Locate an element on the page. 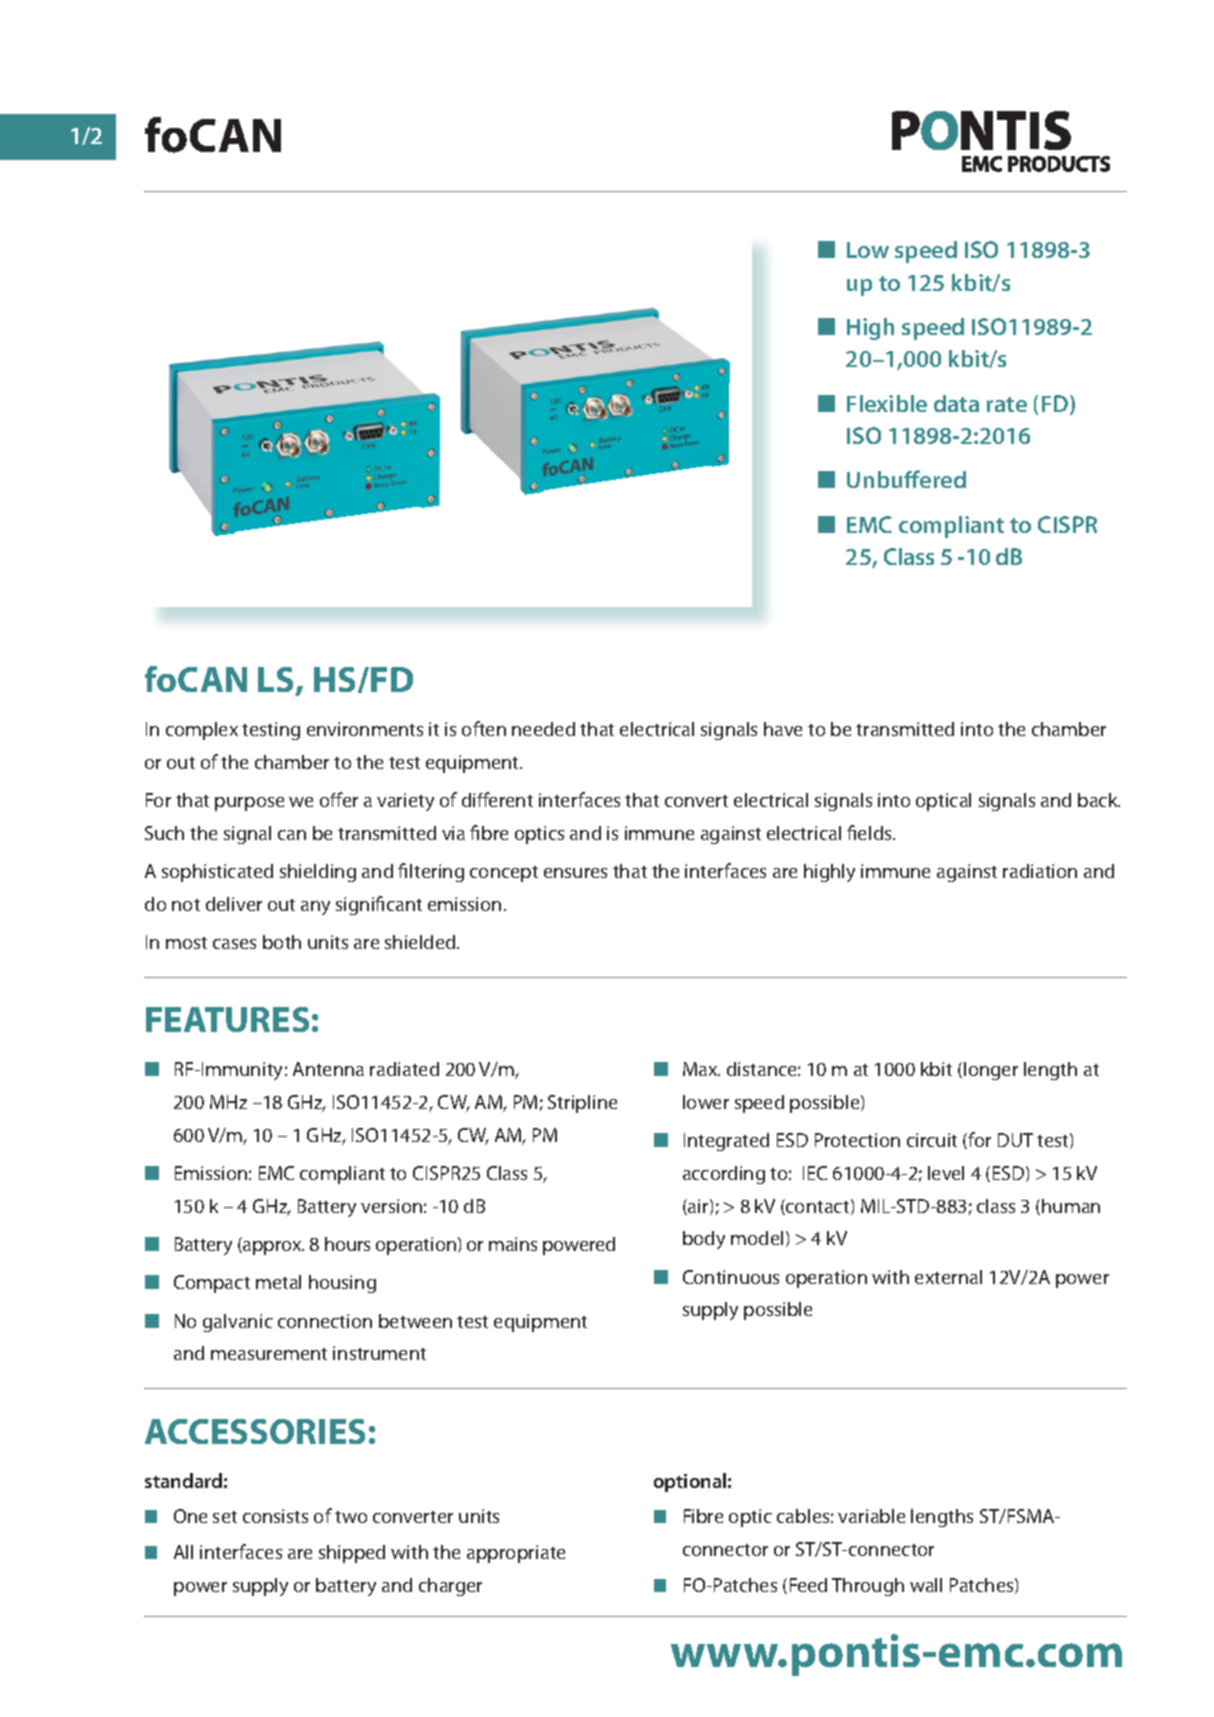 This page has height=1717, width=1214. needed is located at coordinates (543, 729).
